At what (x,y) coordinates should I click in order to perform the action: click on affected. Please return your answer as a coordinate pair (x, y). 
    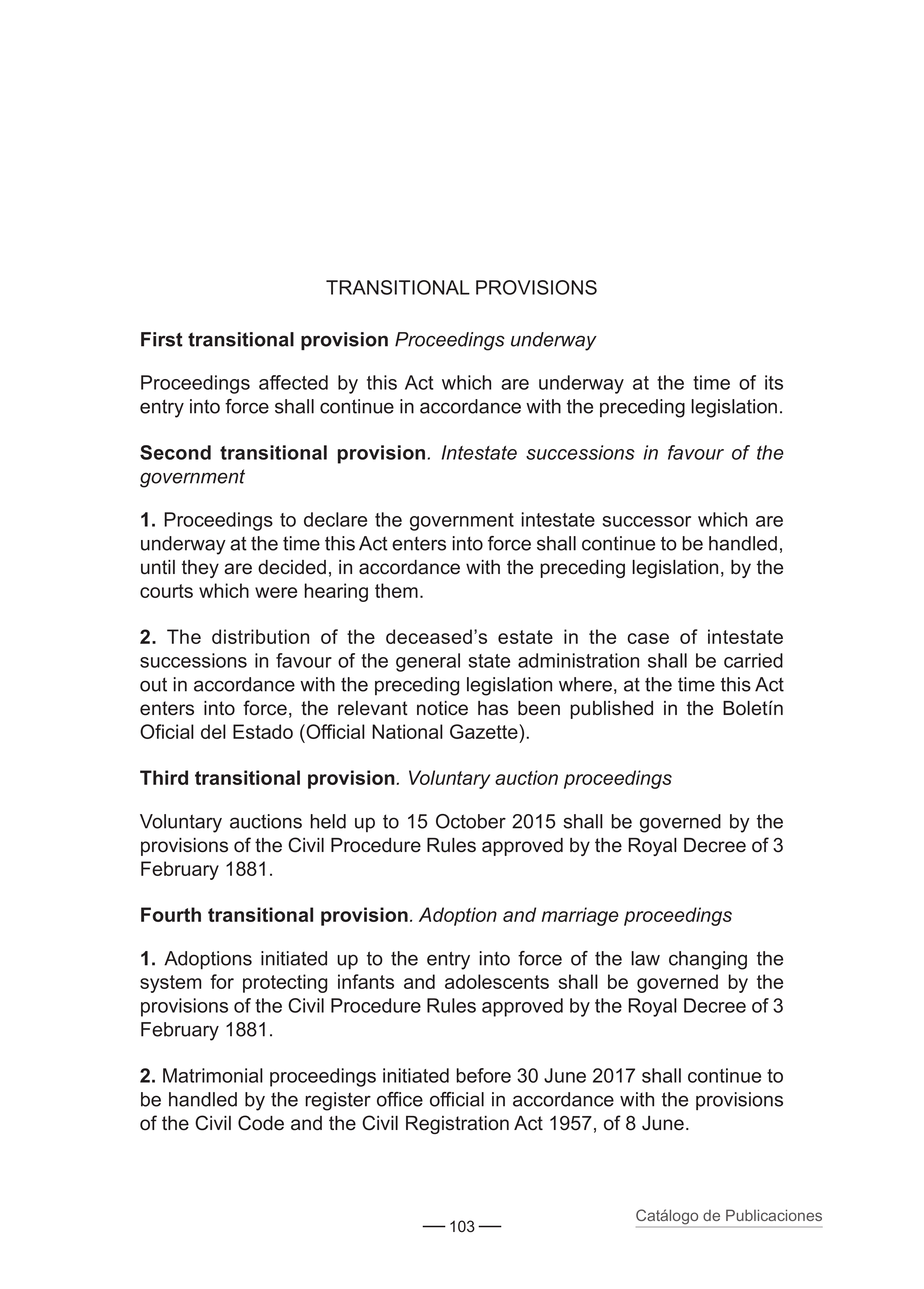
    Looking at the image, I should click on (293, 382).
